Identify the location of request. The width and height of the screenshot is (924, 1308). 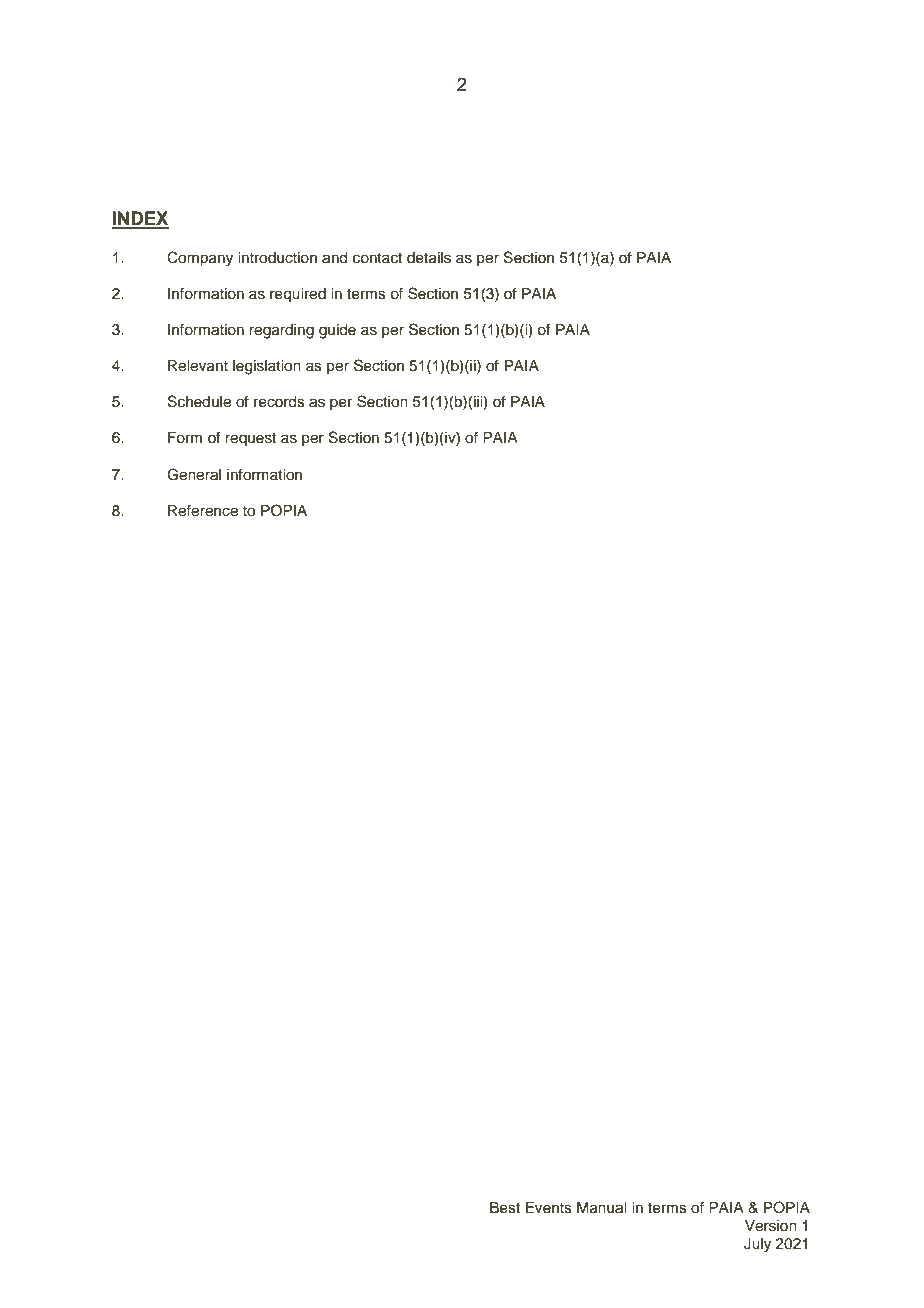
(250, 440).
